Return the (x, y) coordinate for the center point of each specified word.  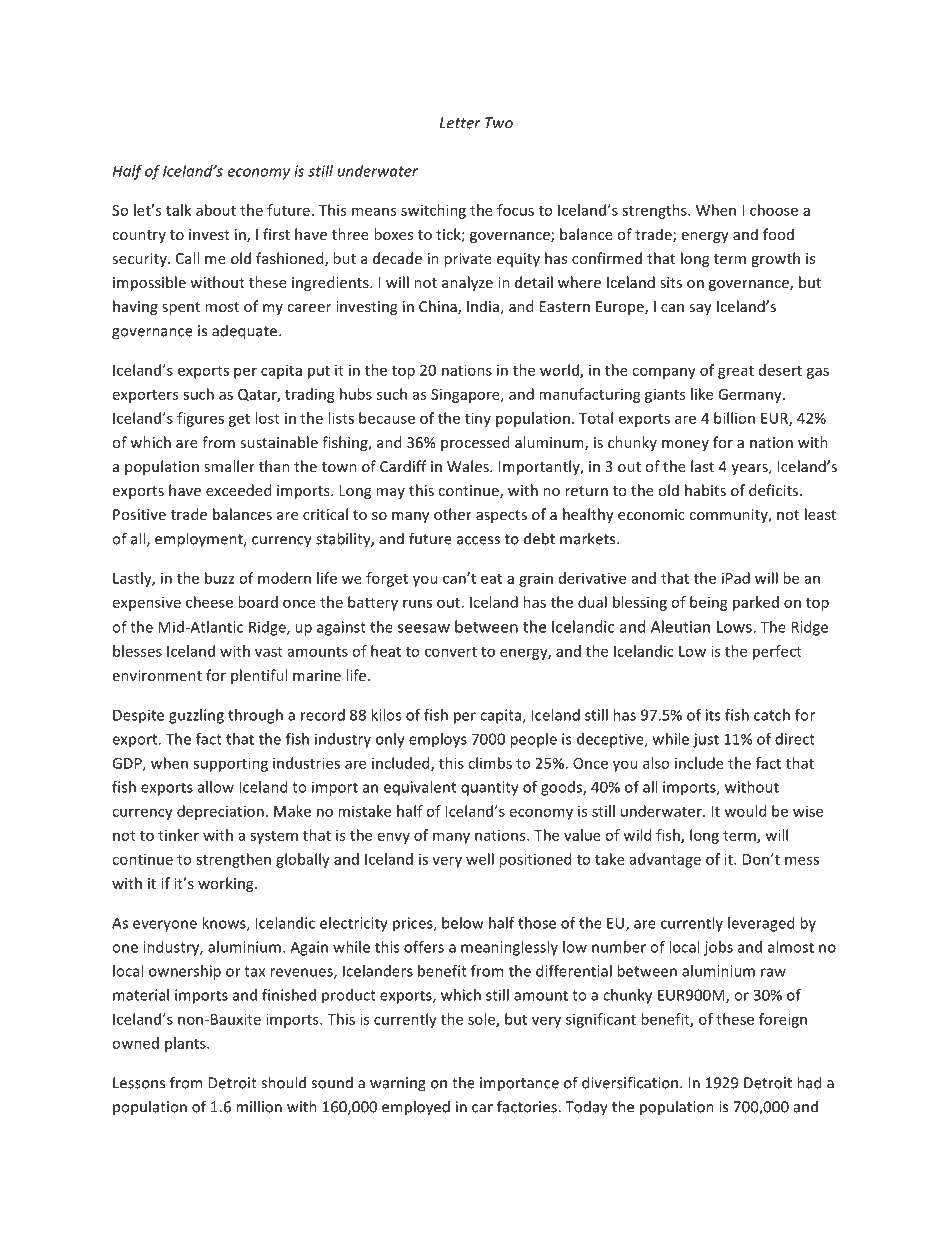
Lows (735, 627)
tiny (478, 419)
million (259, 1106)
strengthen (233, 860)
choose (774, 210)
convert (451, 652)
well (480, 859)
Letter (459, 123)
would (745, 811)
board (258, 602)
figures (200, 419)
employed (416, 1108)
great (736, 372)
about (216, 210)
